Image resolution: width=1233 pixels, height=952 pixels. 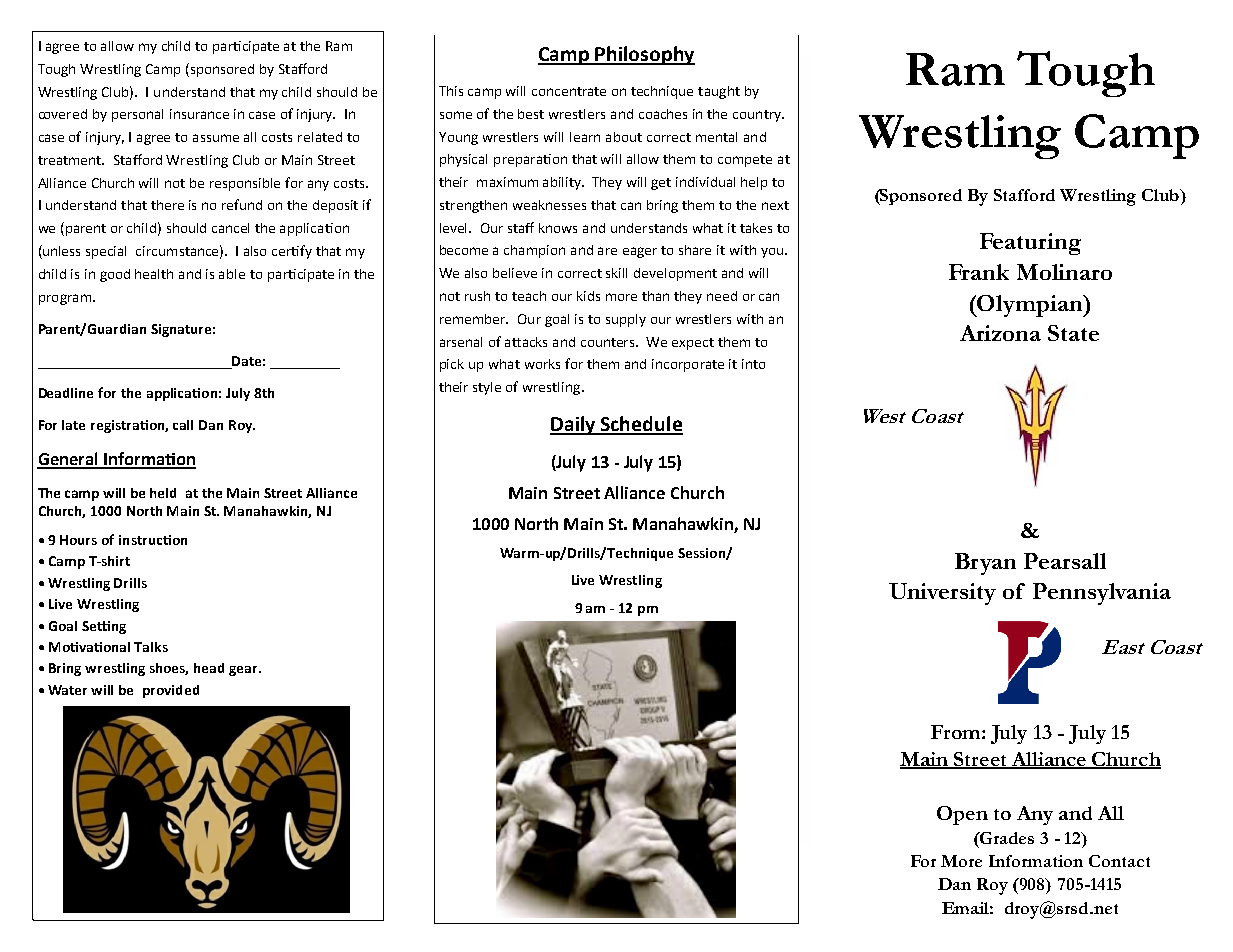 I want to click on Featuring, so click(x=1030, y=244).
